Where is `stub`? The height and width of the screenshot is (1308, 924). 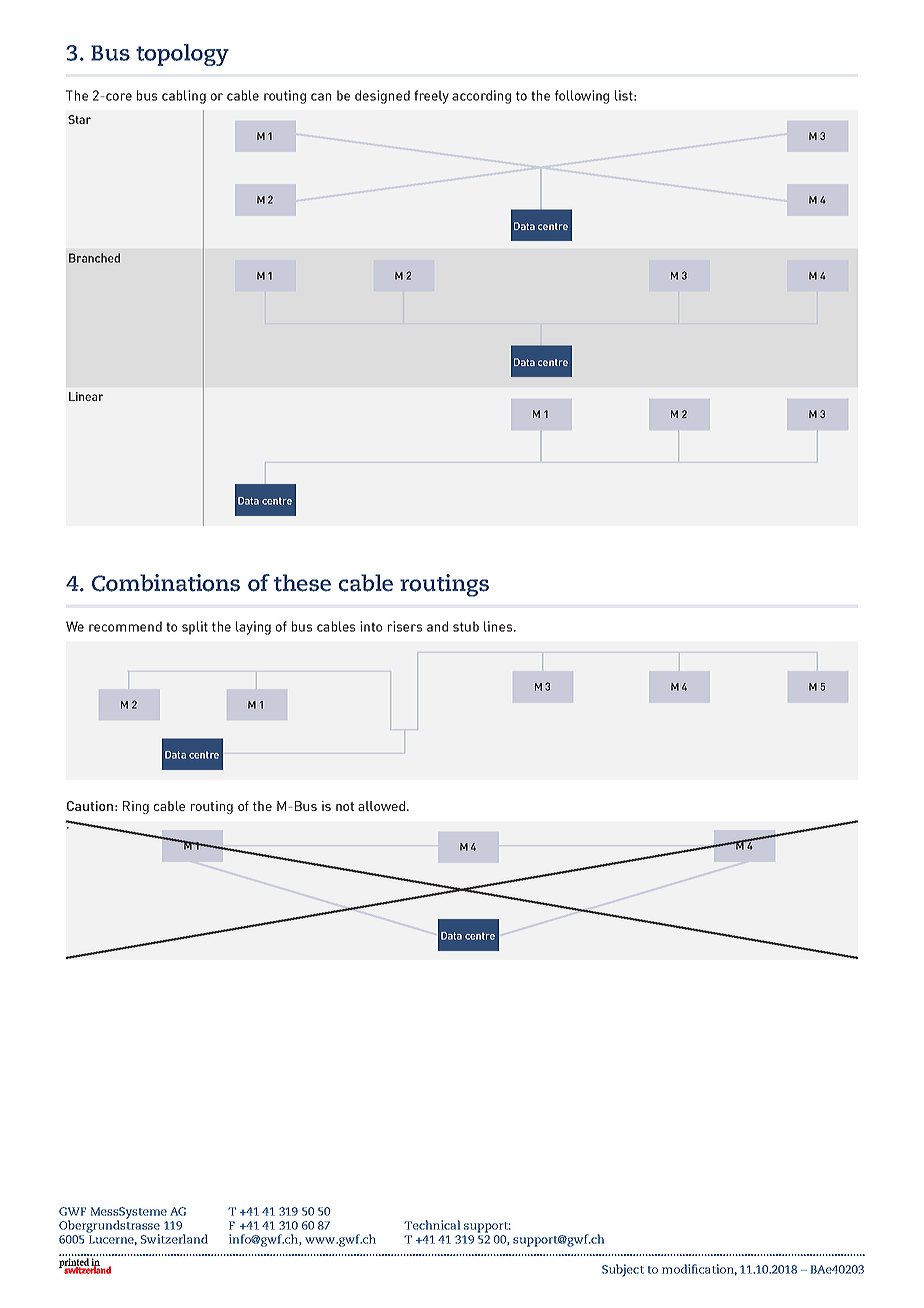 stub is located at coordinates (466, 626).
